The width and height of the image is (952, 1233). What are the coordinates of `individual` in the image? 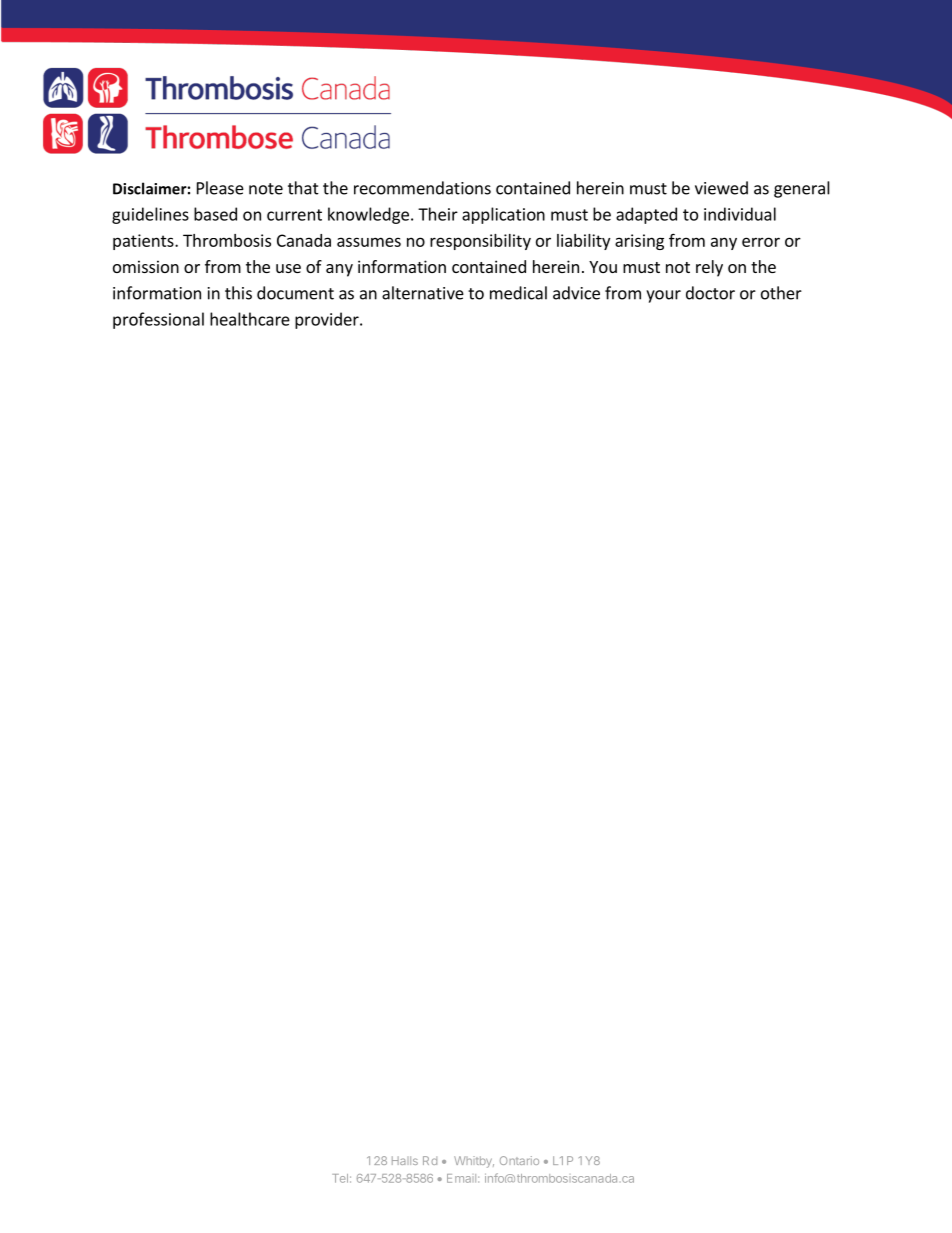 It's located at (740, 214).
